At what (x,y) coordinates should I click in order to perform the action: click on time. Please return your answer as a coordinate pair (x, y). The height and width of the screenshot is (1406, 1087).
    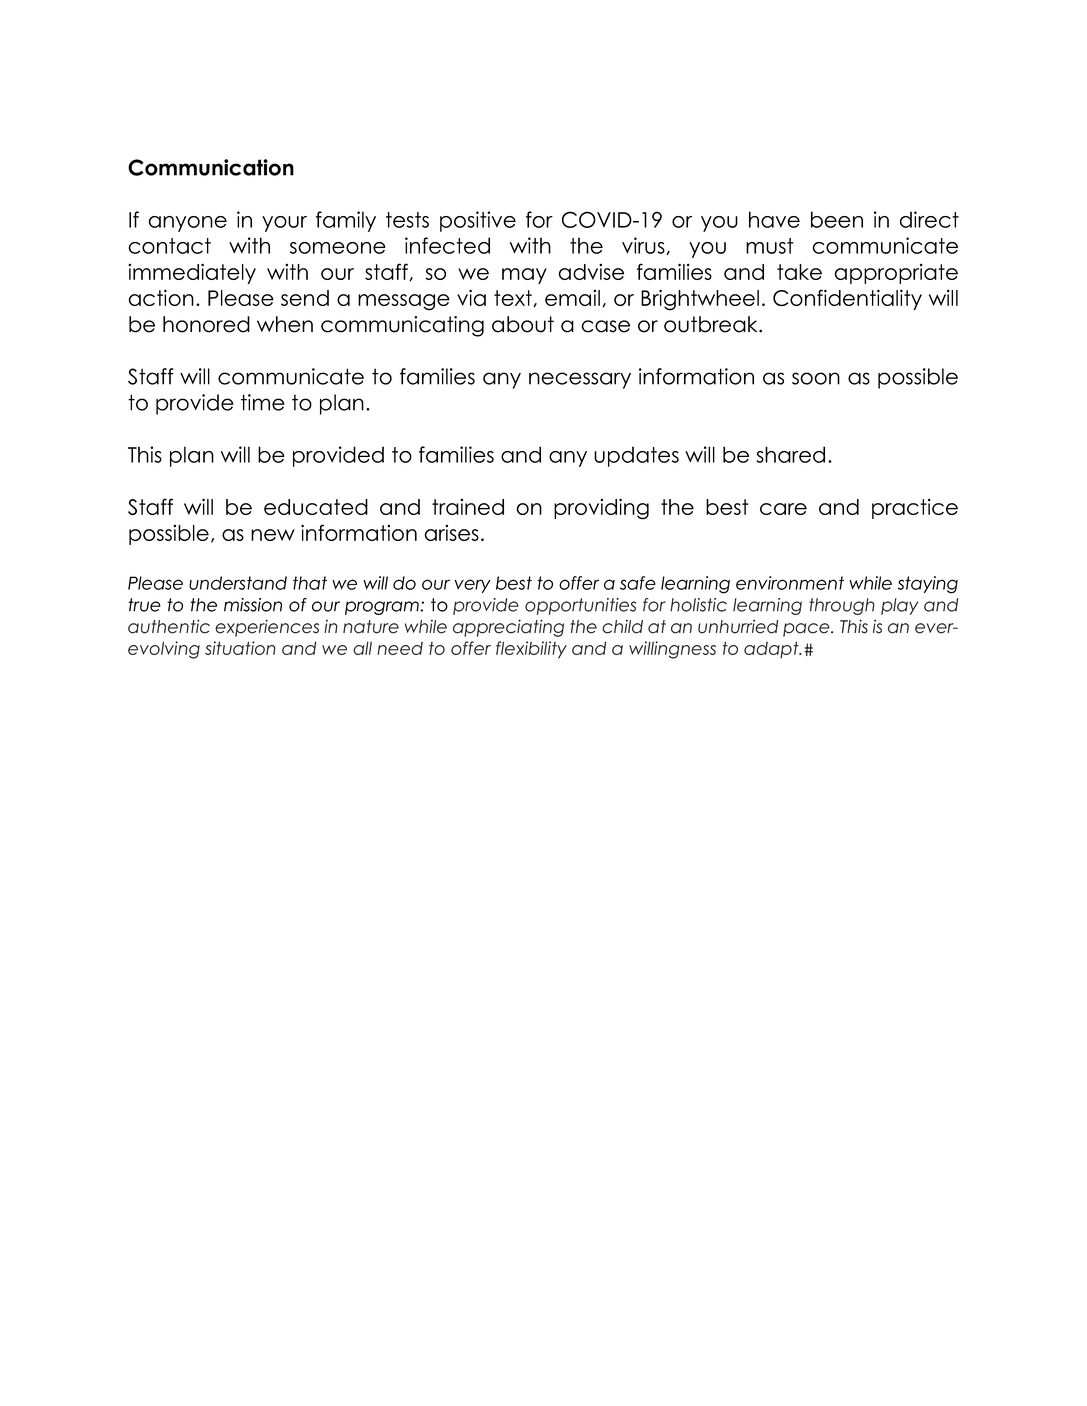
    Looking at the image, I should click on (263, 402).
